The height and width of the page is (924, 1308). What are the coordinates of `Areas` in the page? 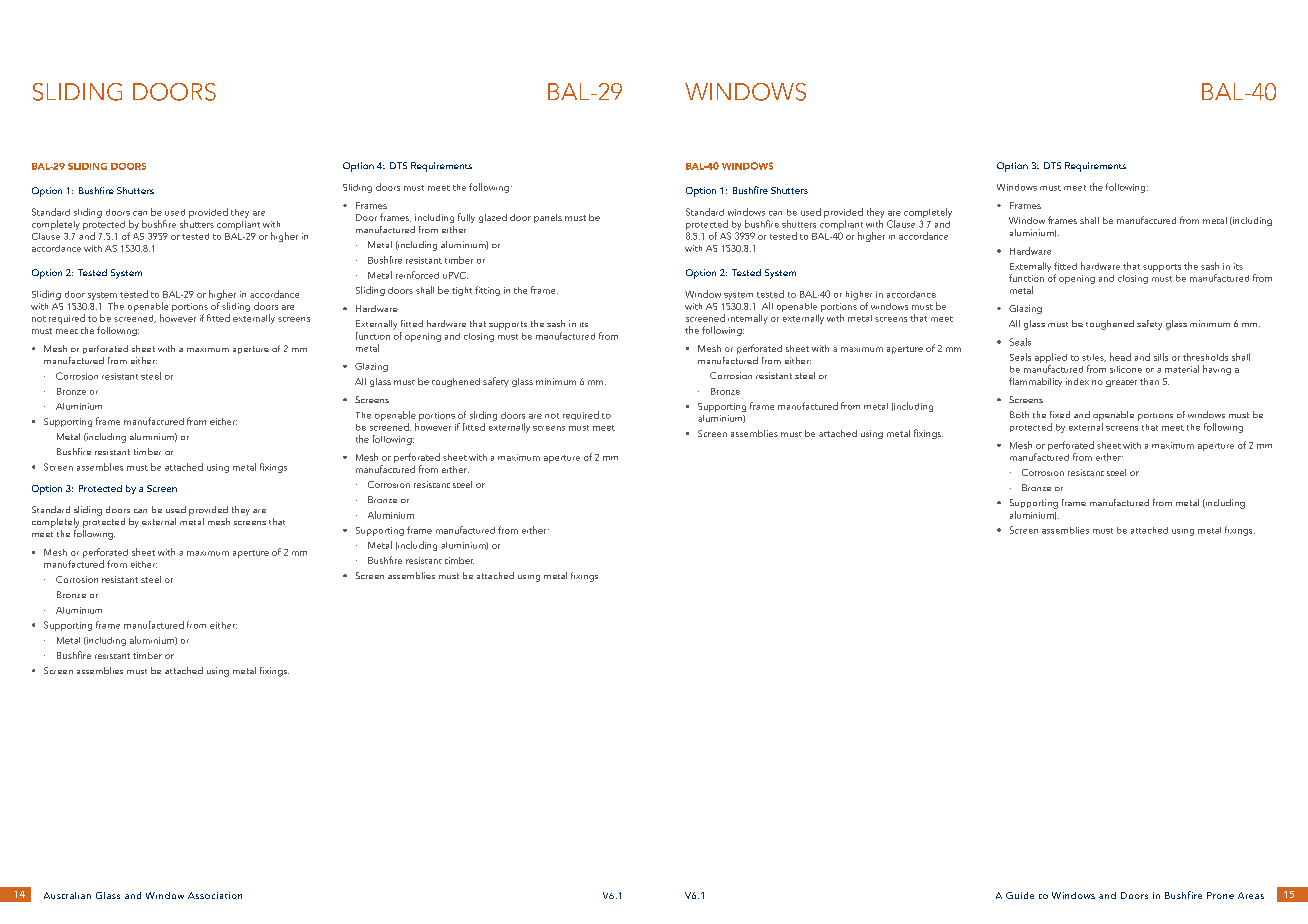 It's located at (1251, 895).
